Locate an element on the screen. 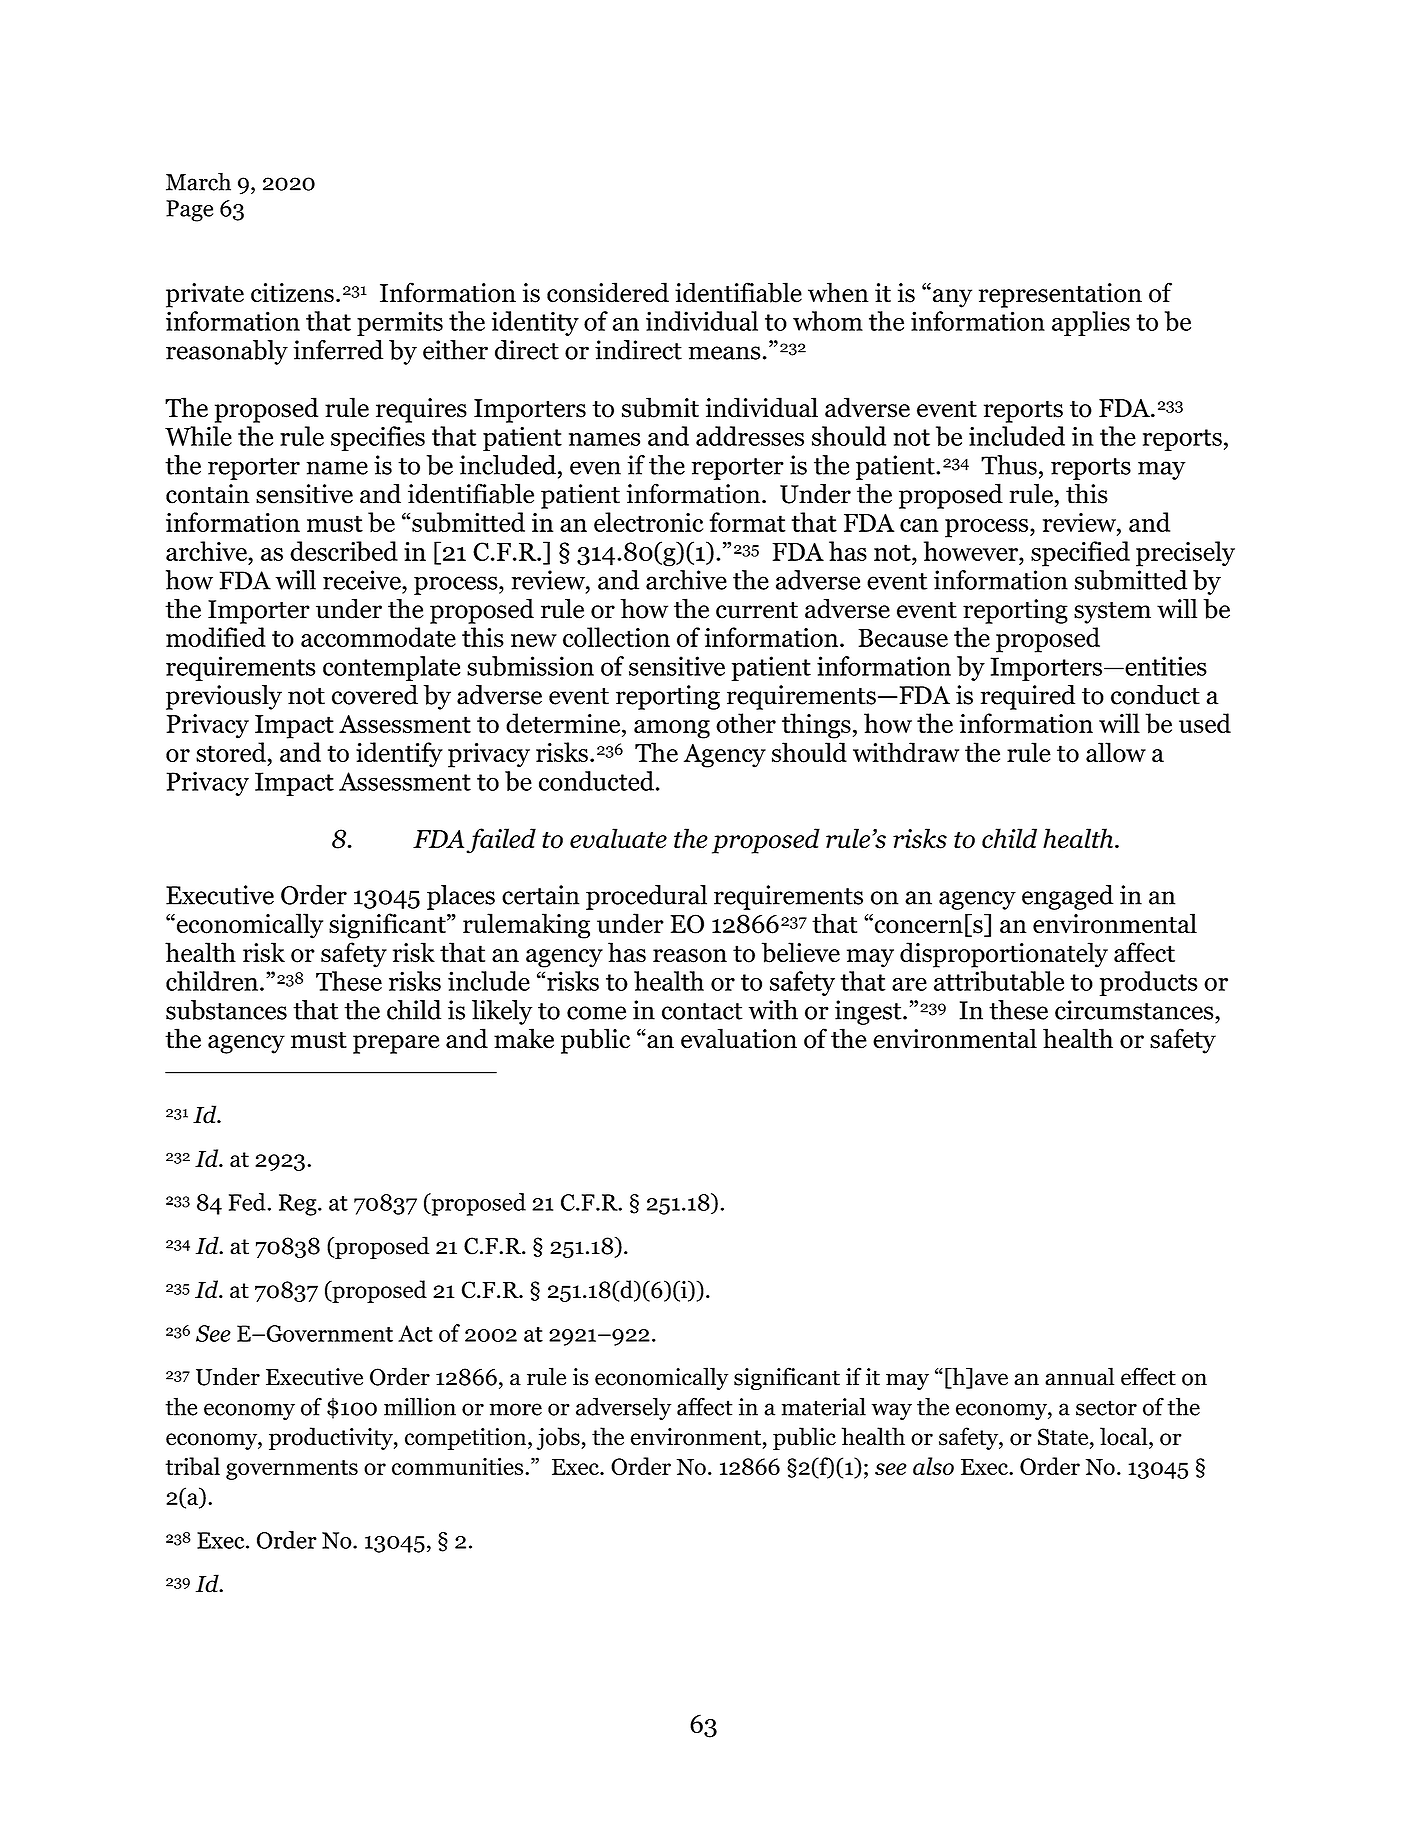 The width and height of the screenshot is (1407, 1821). representation is located at coordinates (1060, 295).
